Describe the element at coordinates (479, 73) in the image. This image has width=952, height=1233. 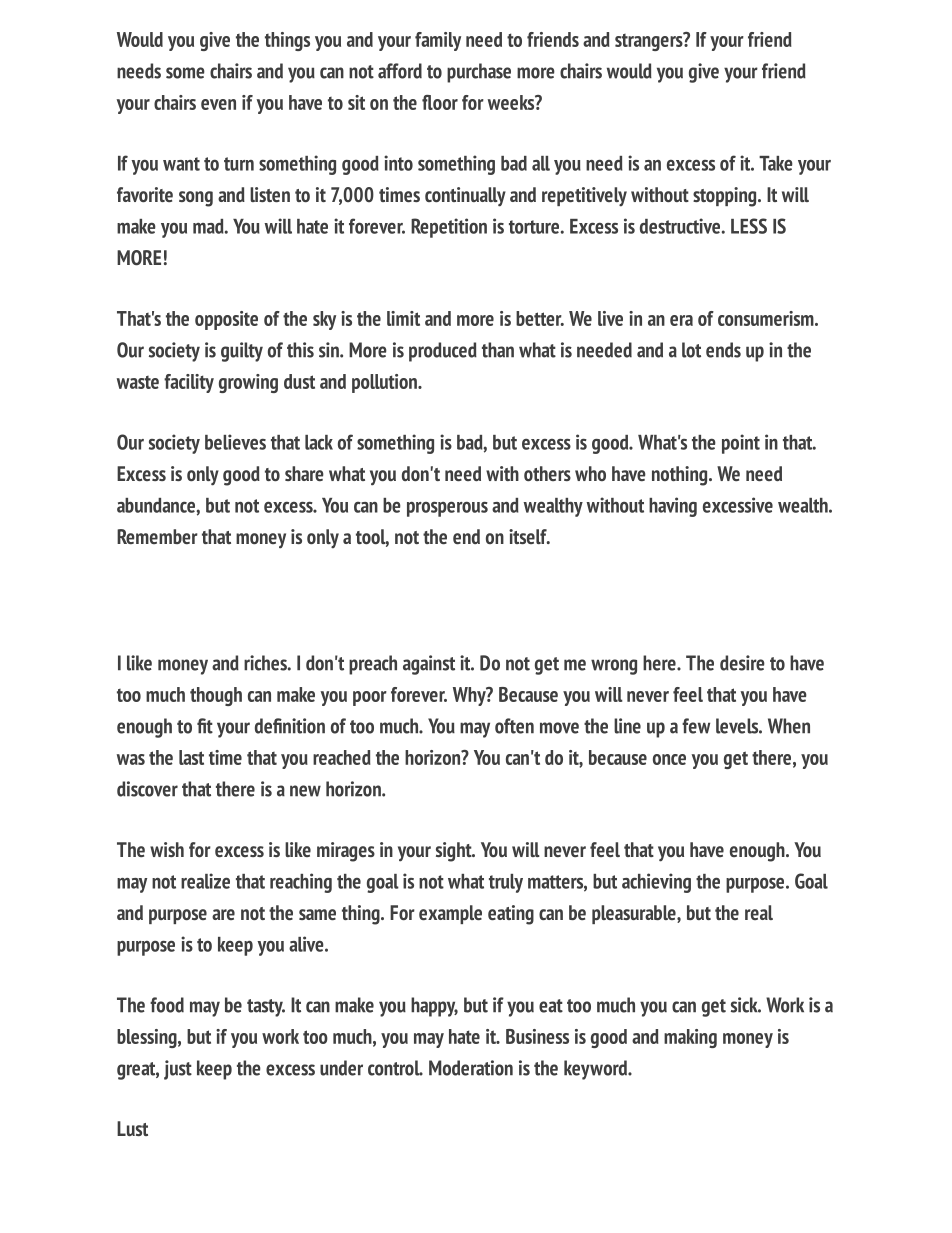
I see `purchase` at that location.
